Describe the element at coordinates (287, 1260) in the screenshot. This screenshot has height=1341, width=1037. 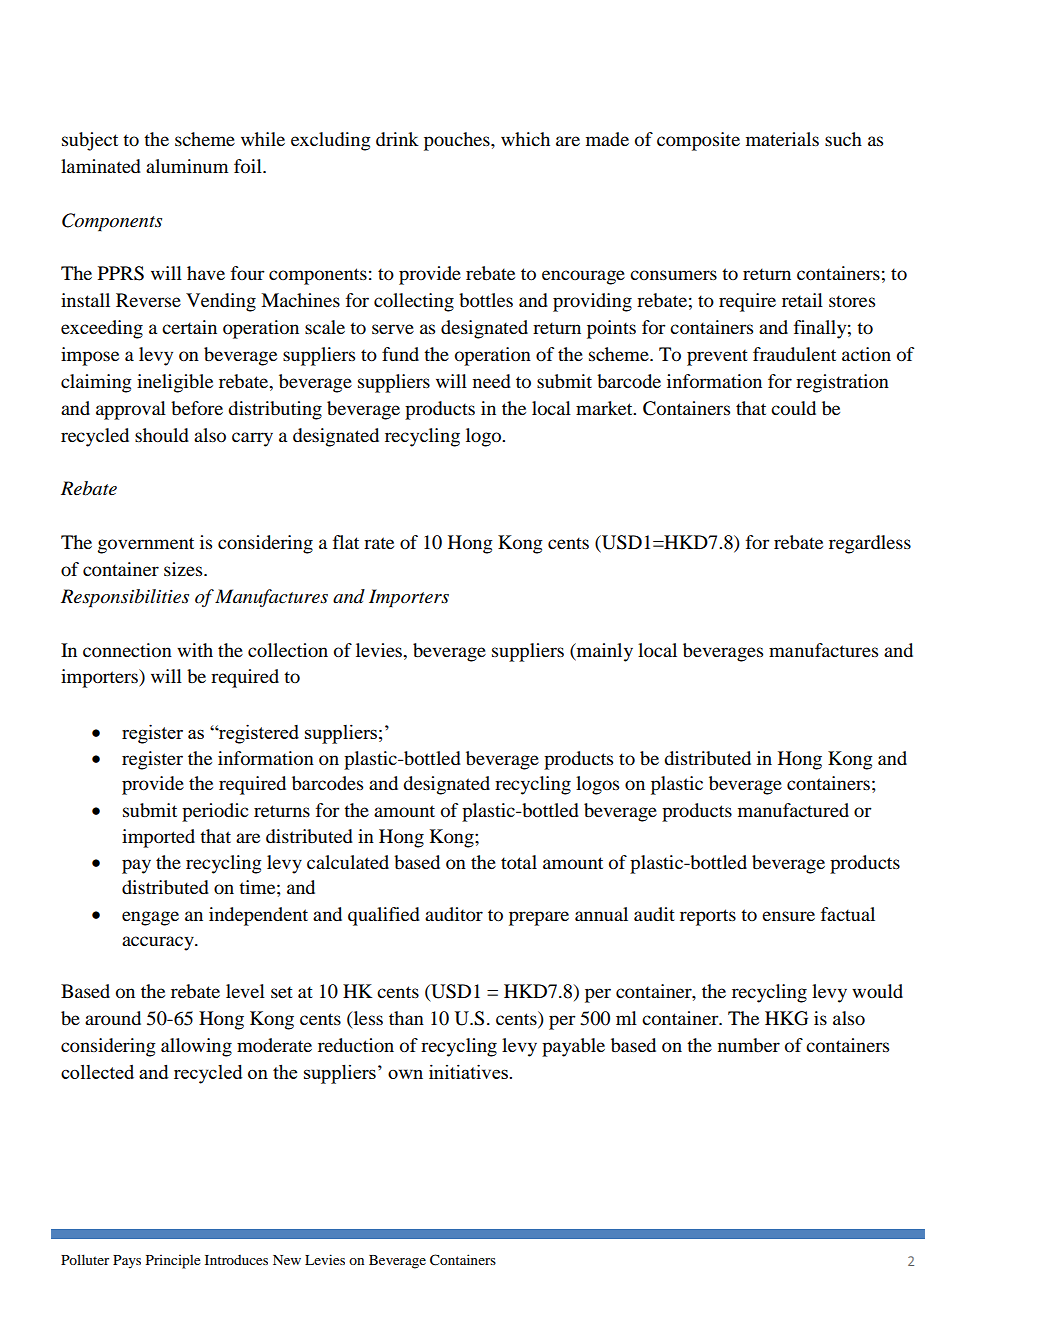
I see `New` at that location.
